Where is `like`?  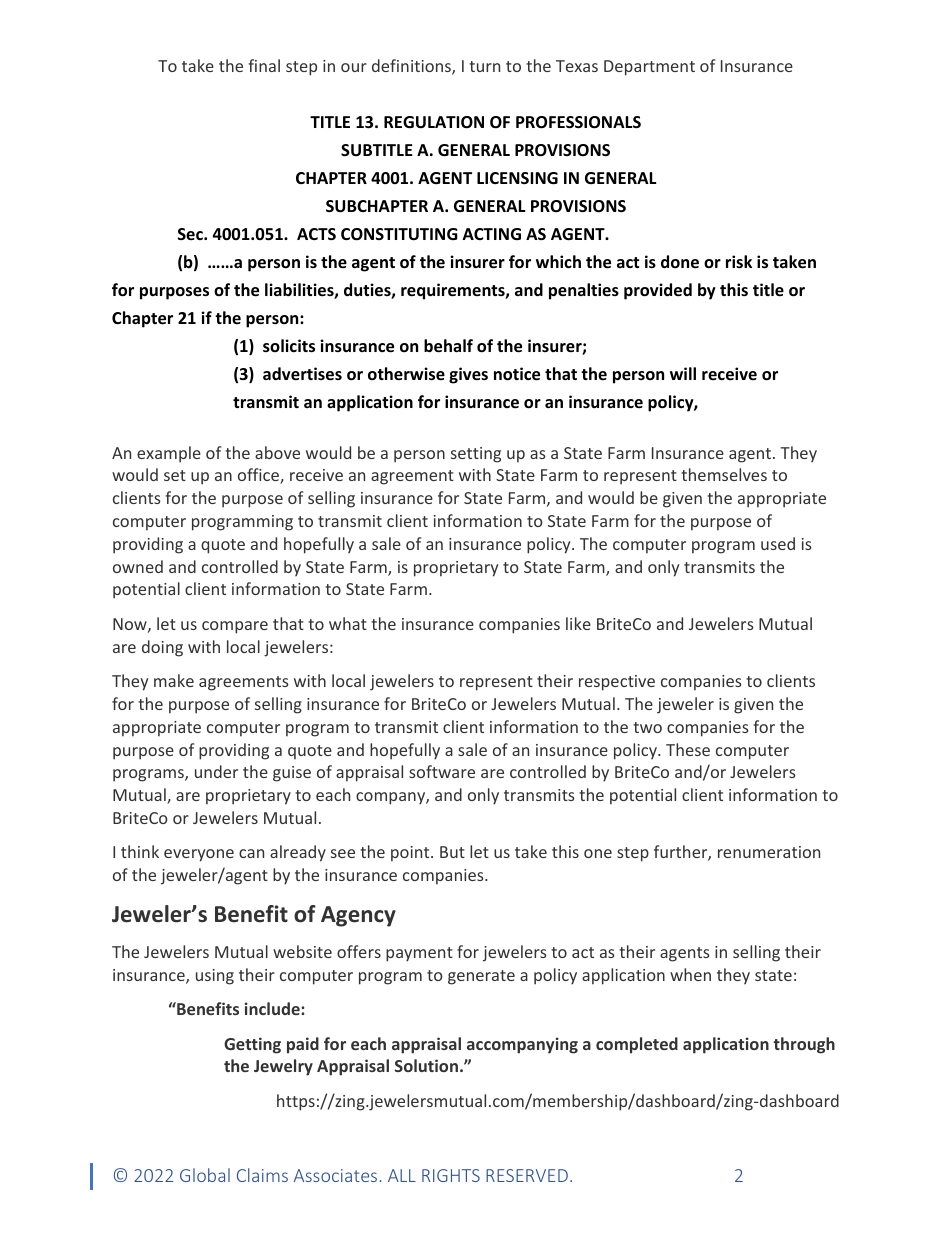
like is located at coordinates (578, 623).
